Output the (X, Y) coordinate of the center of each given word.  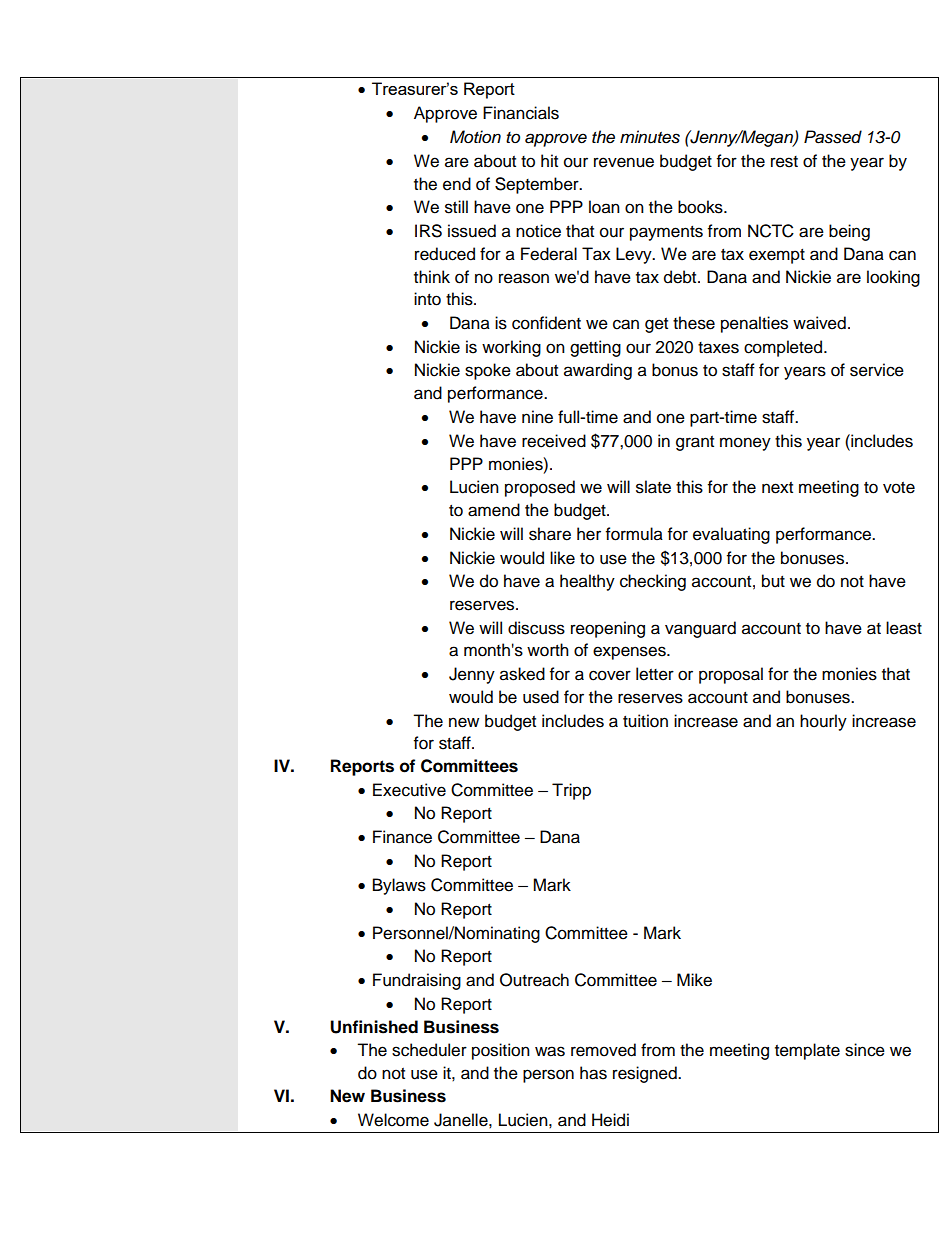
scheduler (429, 1050)
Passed (833, 137)
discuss (536, 628)
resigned (646, 1074)
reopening (608, 629)
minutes (650, 137)
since (865, 1050)
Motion (475, 136)
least (904, 628)
